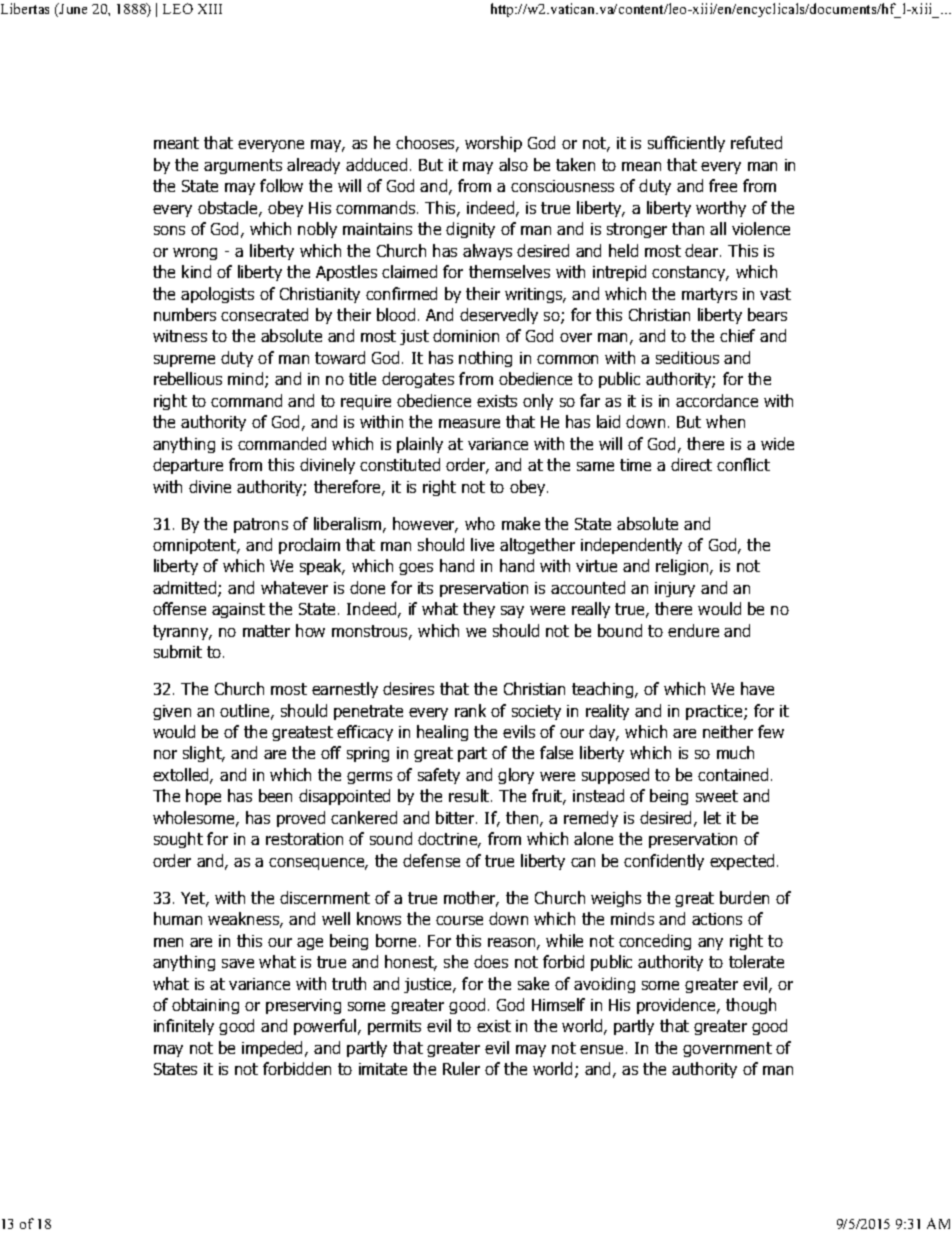 Image resolution: width=952 pixels, height=1233 pixels. What do you see at coordinates (394, 1027) in the image?
I see `permits` at bounding box center [394, 1027].
